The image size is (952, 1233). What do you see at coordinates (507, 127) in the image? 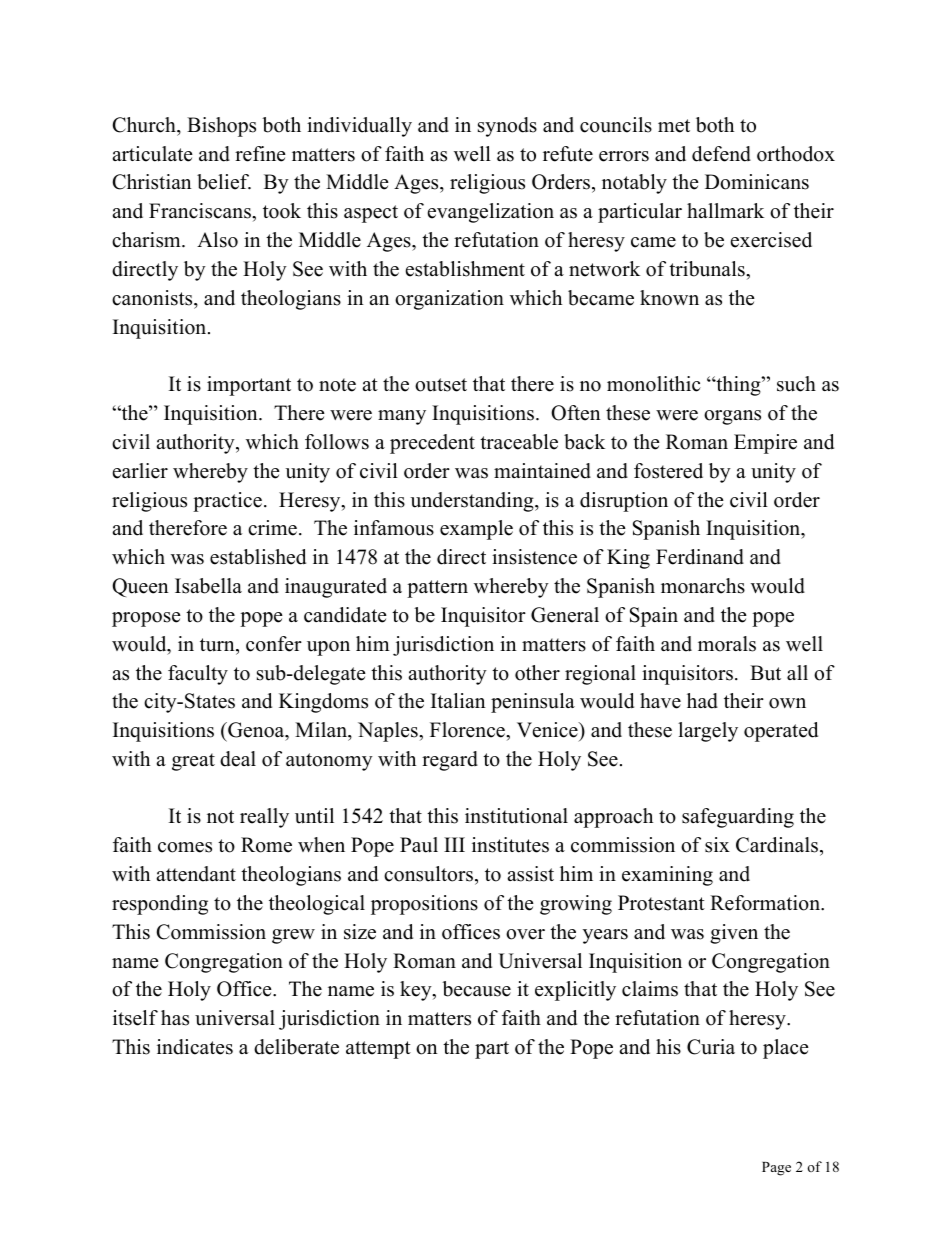
I see `synods` at bounding box center [507, 127].
